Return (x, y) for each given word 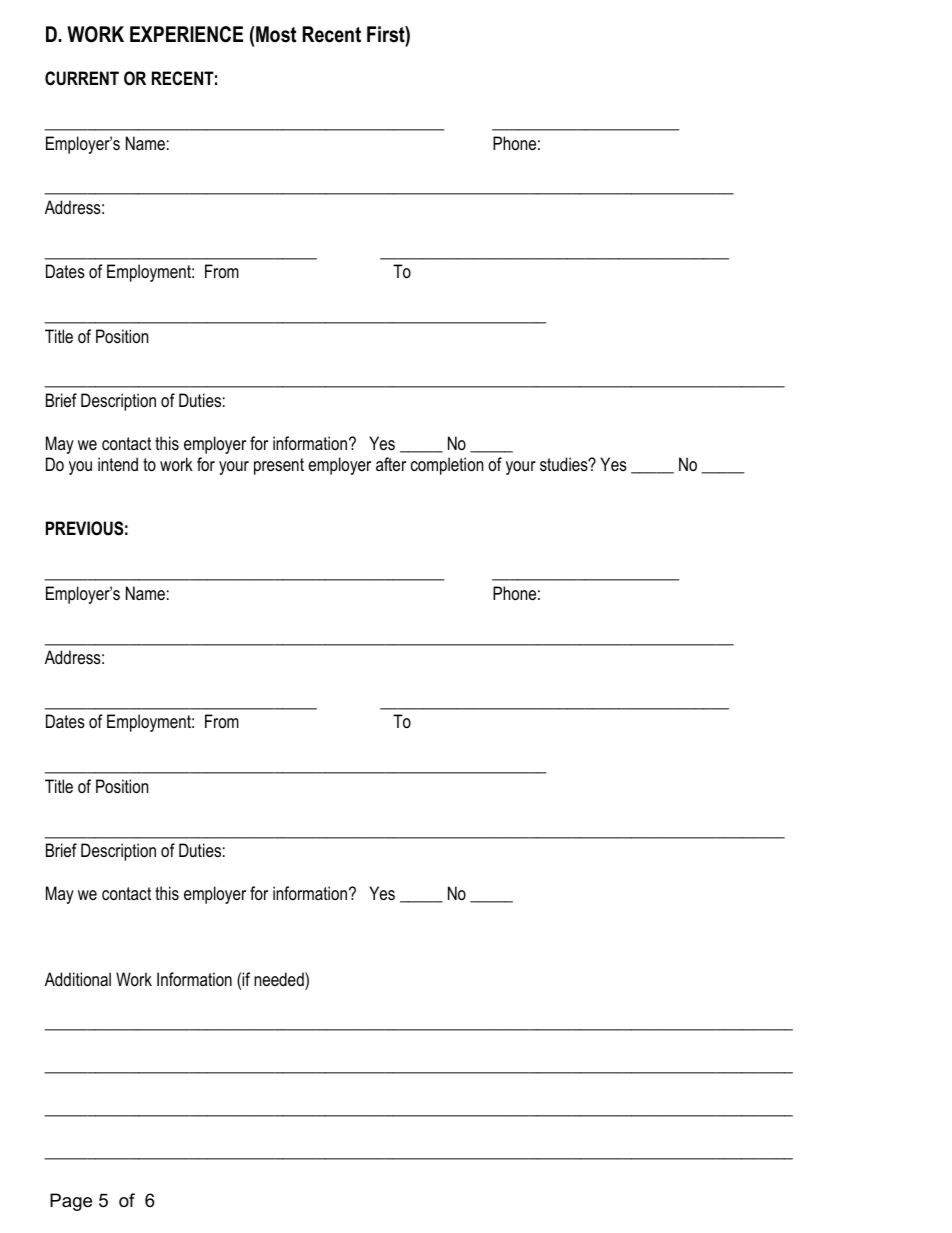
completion (447, 466)
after (391, 464)
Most (276, 34)
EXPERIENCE (186, 34)
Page (71, 1202)
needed (280, 979)
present (279, 466)
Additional (78, 979)
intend (118, 464)
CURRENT (82, 78)
